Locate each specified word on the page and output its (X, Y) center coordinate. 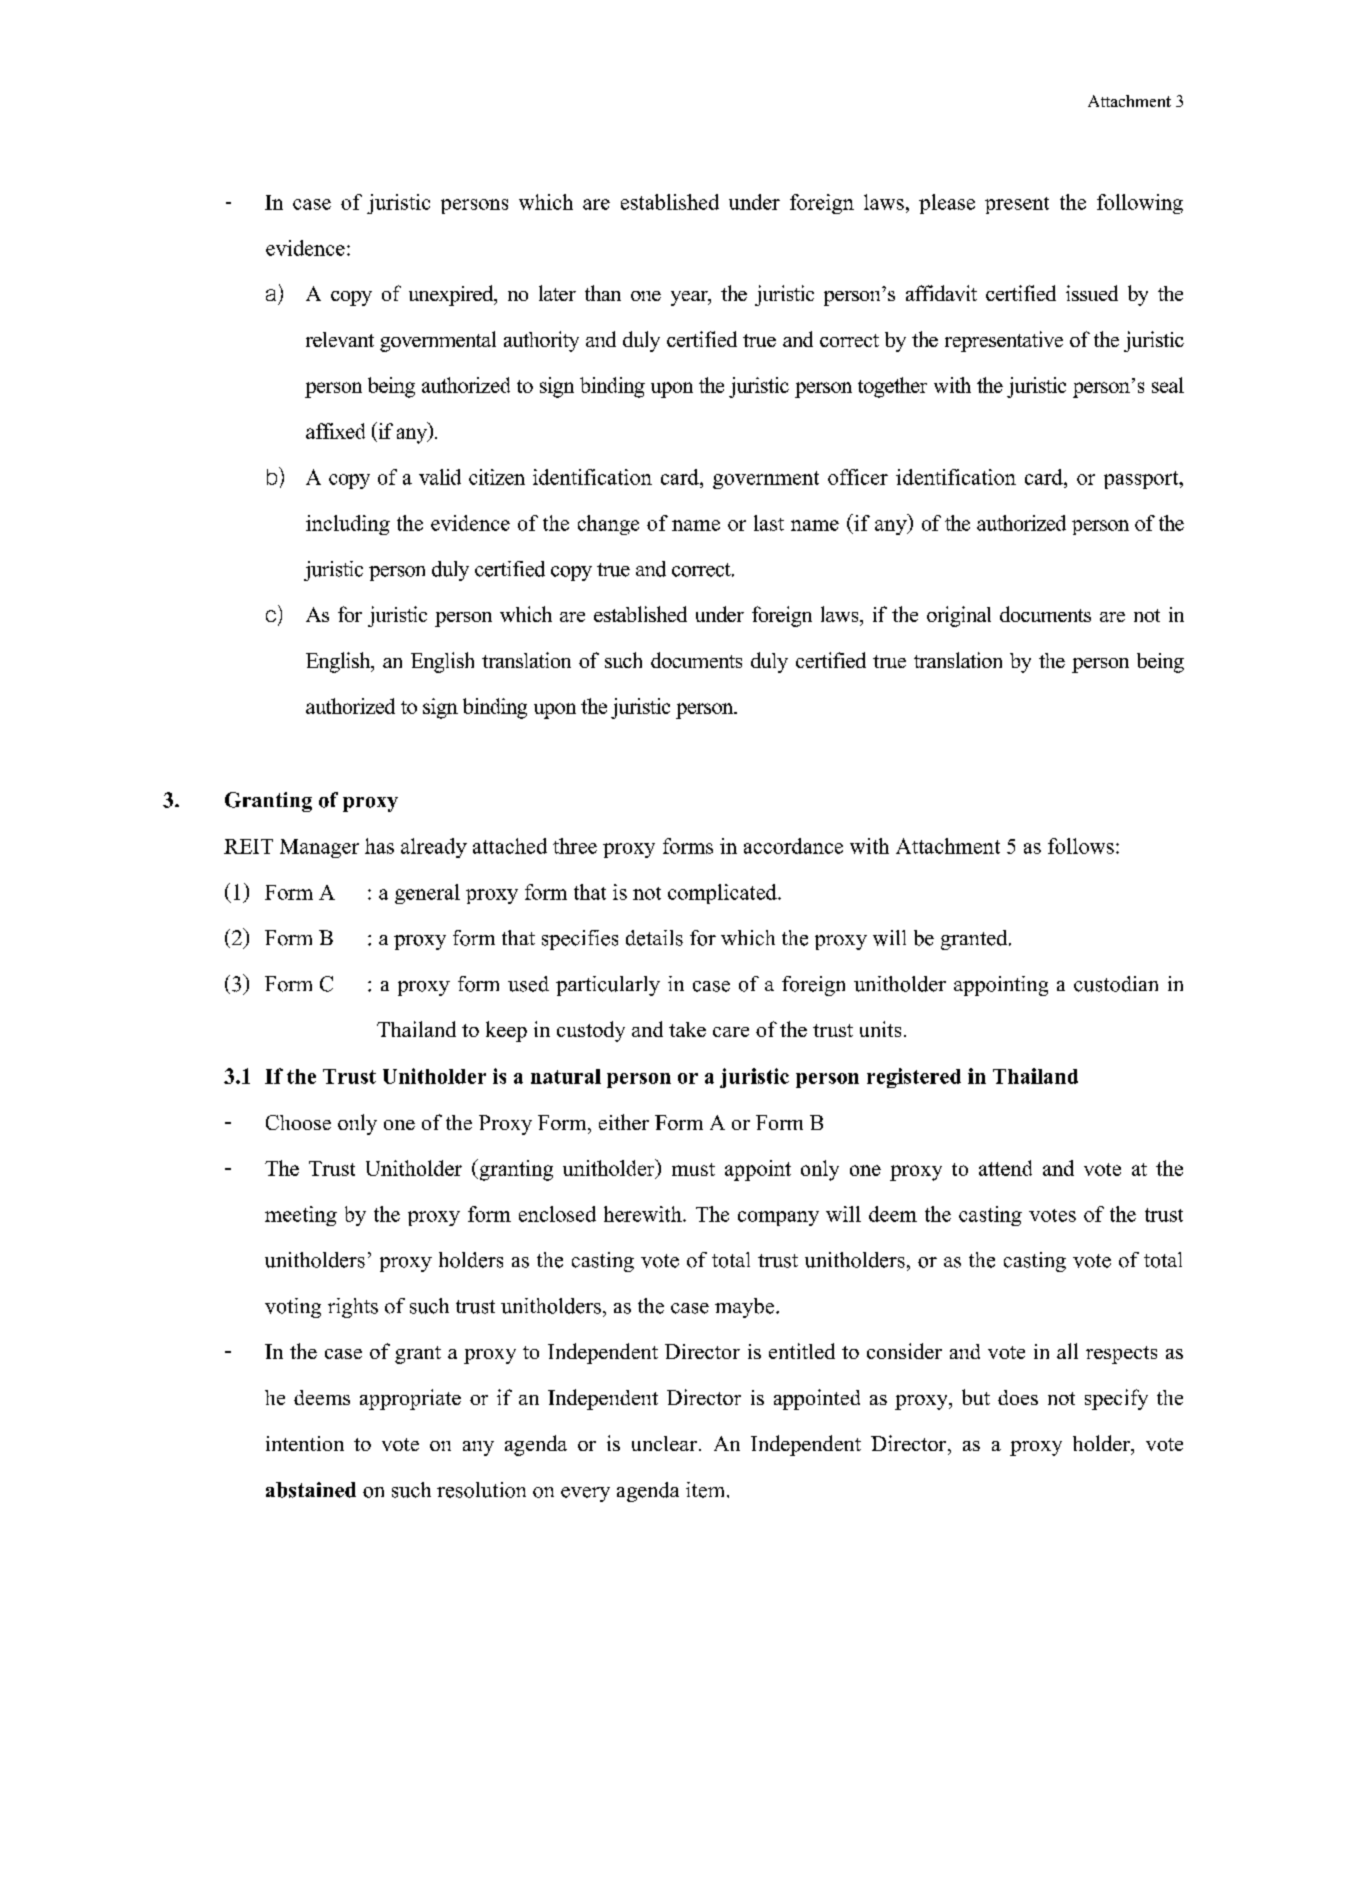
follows (1081, 846)
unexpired (452, 295)
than (603, 293)
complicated (723, 894)
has (379, 846)
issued (1092, 293)
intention (305, 1443)
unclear (664, 1443)
